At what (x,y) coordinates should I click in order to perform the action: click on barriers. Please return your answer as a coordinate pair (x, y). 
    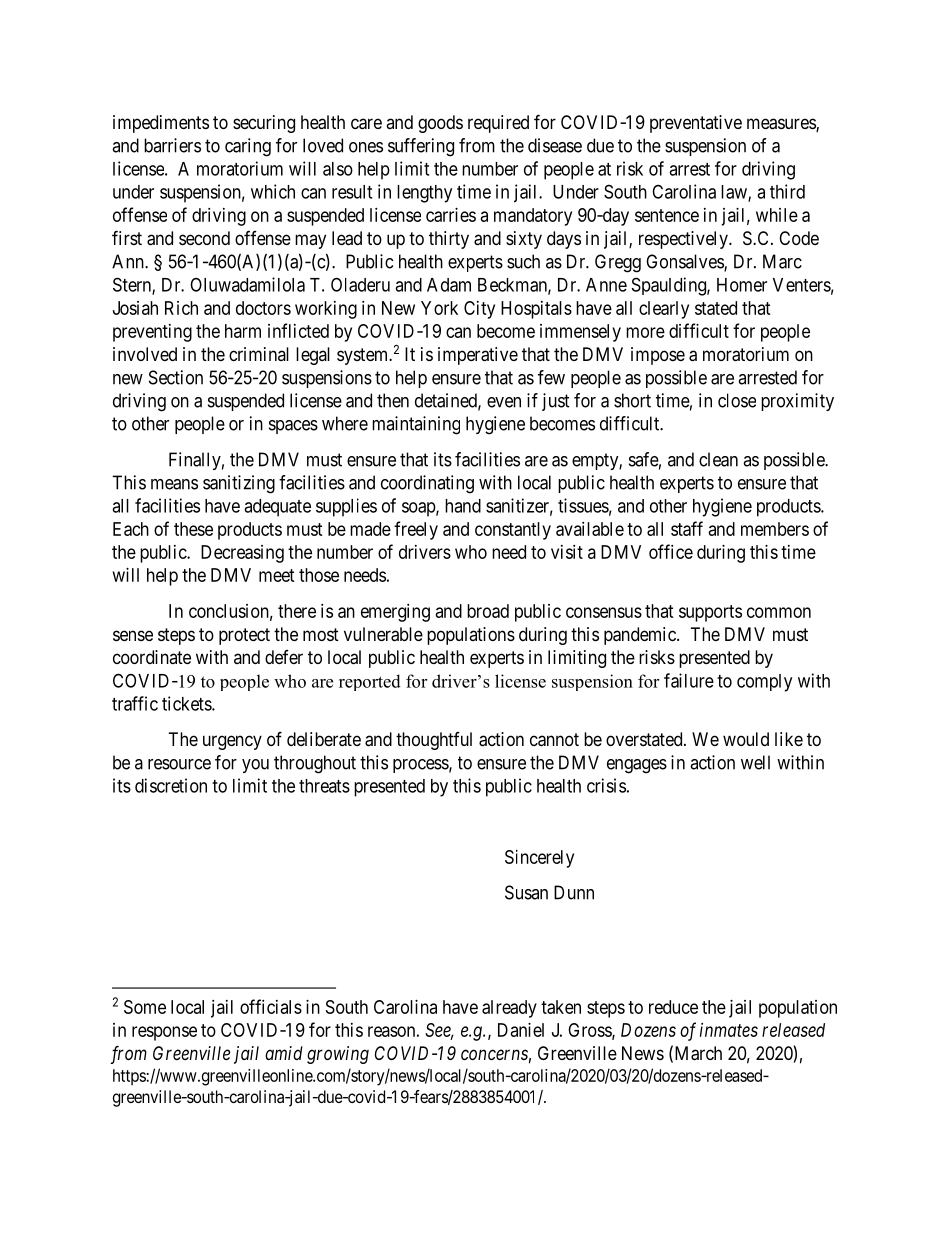
    Looking at the image, I should click on (172, 145).
